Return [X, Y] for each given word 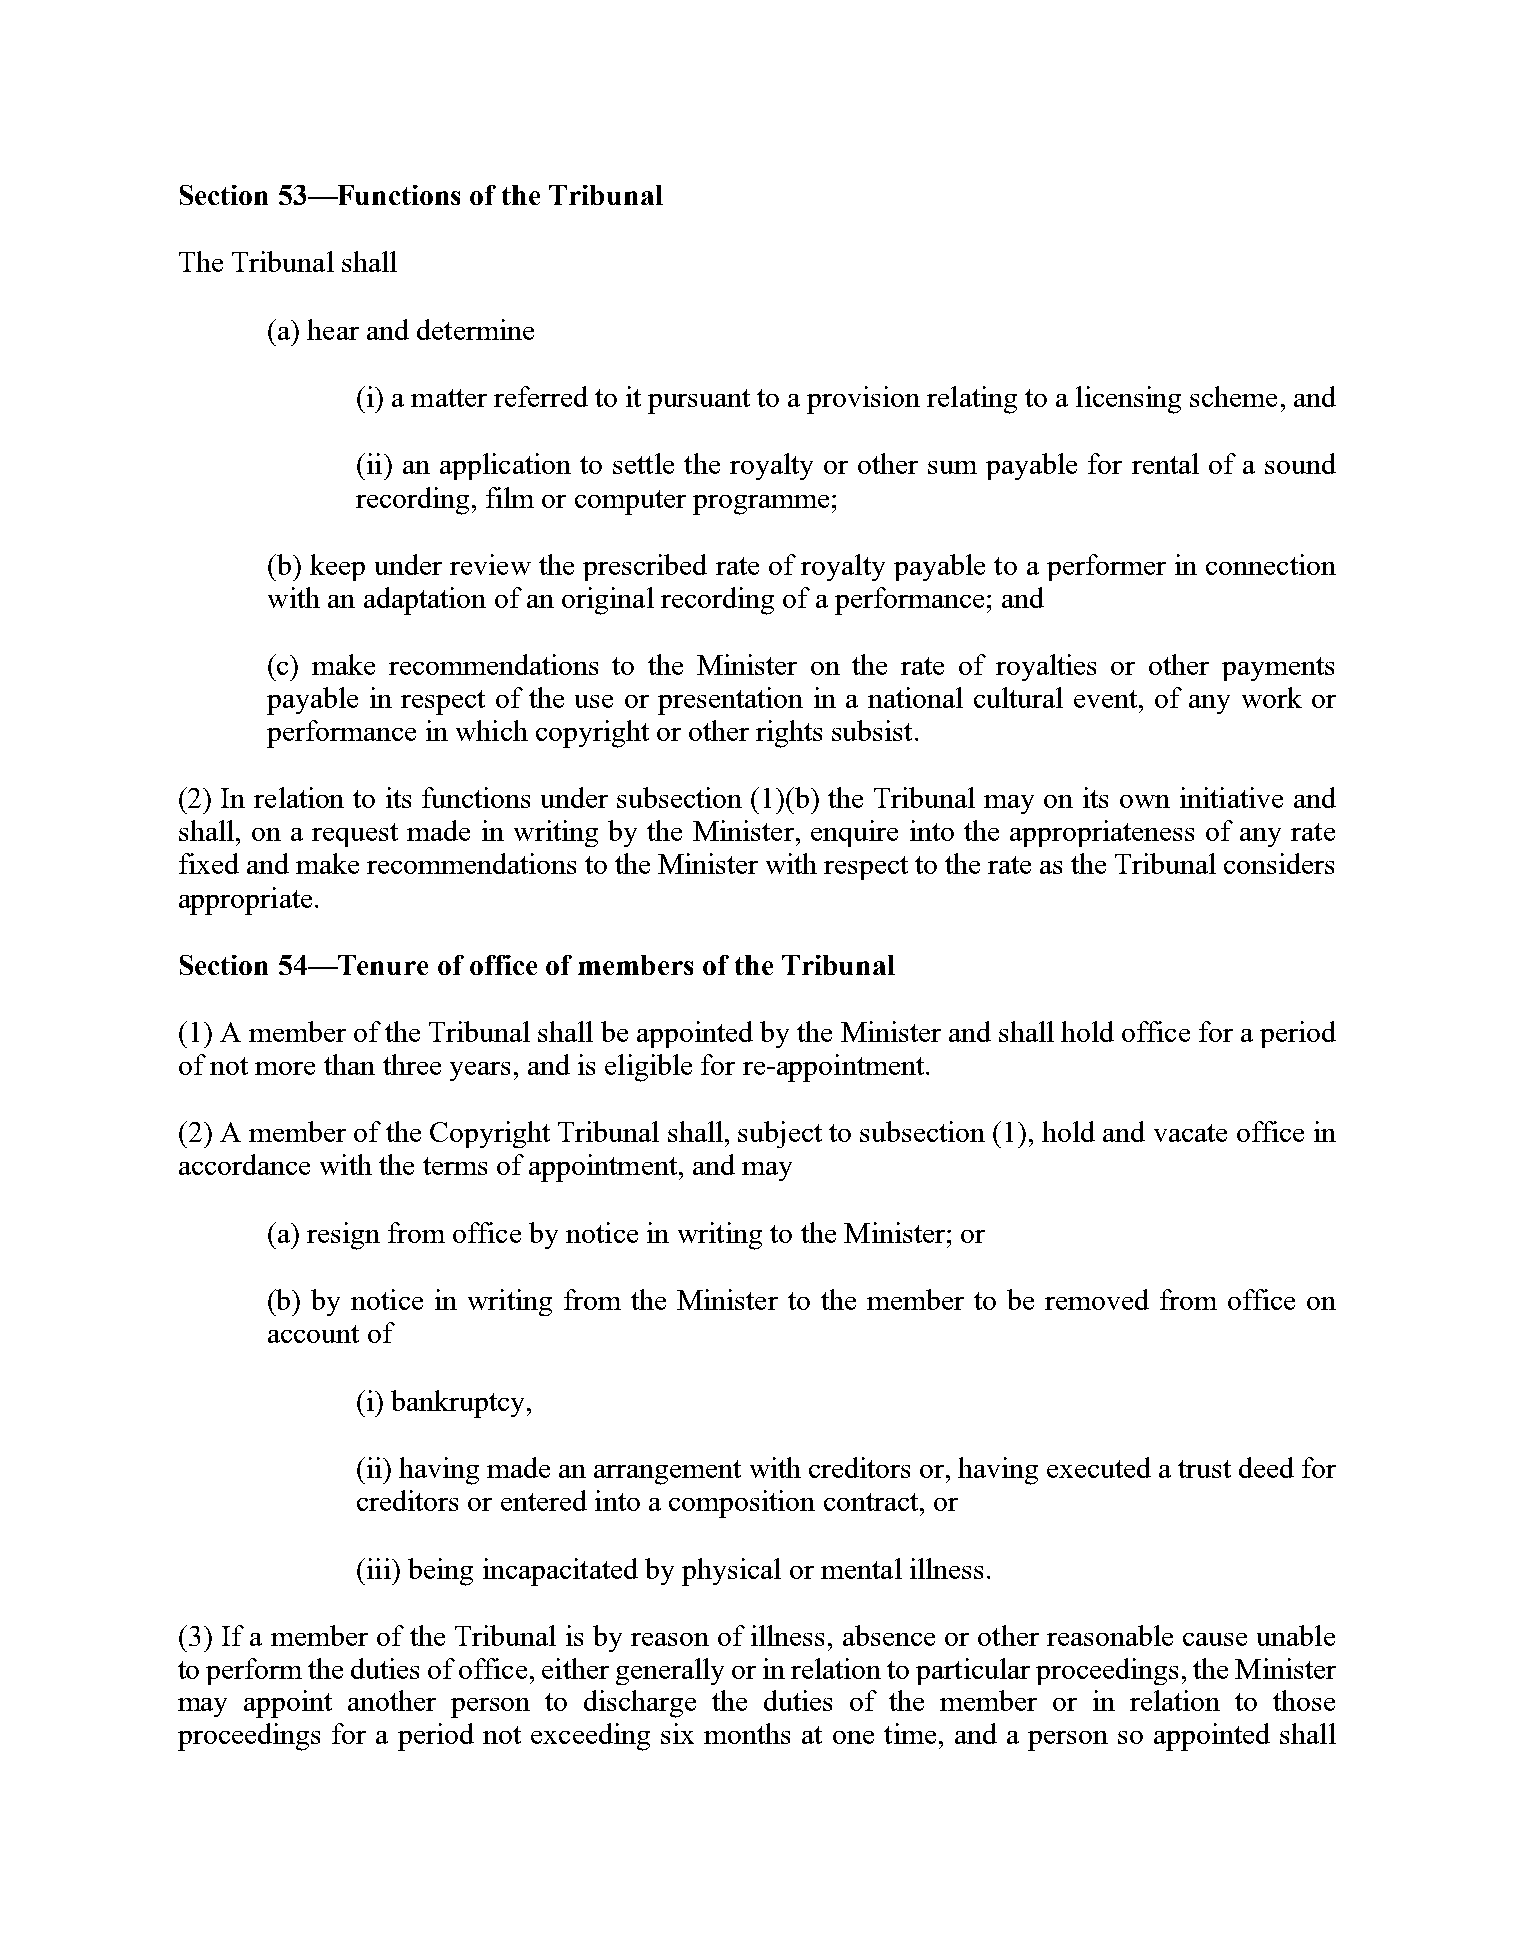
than [349, 1064]
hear [333, 329]
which [492, 730]
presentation [730, 701]
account [313, 1334]
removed [1097, 1299]
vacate [1190, 1133]
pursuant [699, 401]
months [747, 1733]
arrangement [667, 1472]
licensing [1128, 400]
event [1107, 699]
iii [380, 1568]
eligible [648, 1068]
